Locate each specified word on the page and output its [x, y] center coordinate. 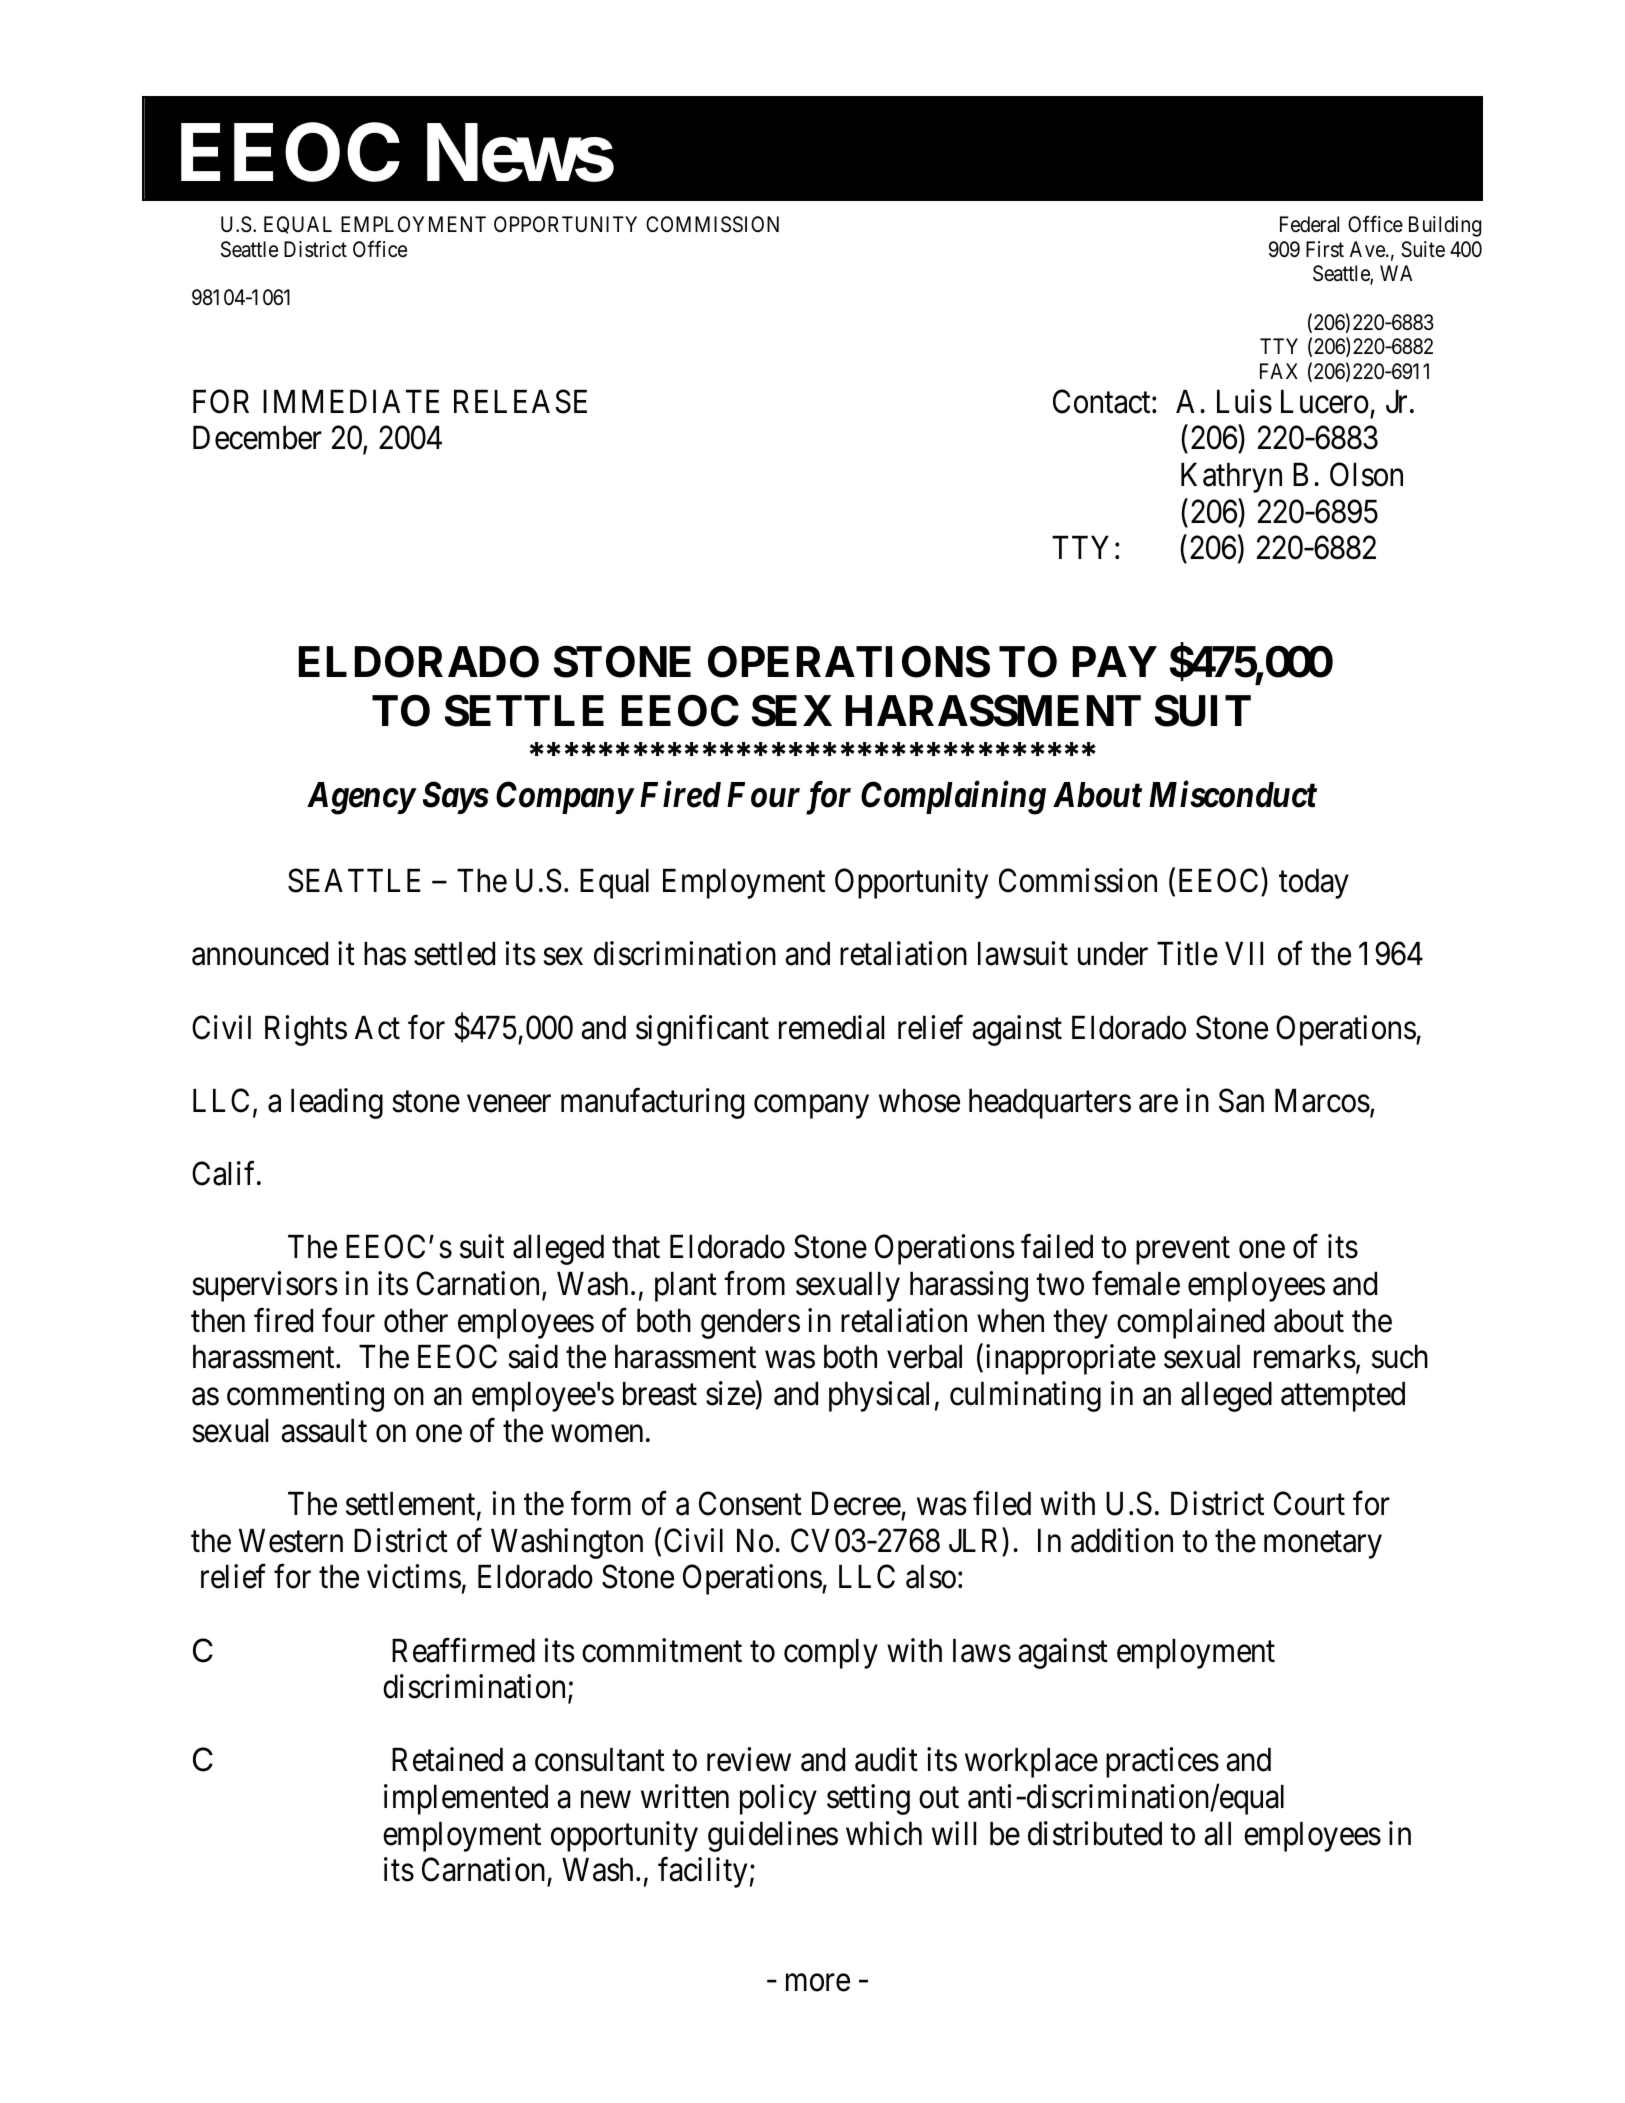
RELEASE [520, 401]
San [1241, 1100]
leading [337, 1103]
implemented [466, 1799]
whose [919, 1101]
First [1325, 249]
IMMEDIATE [351, 401]
